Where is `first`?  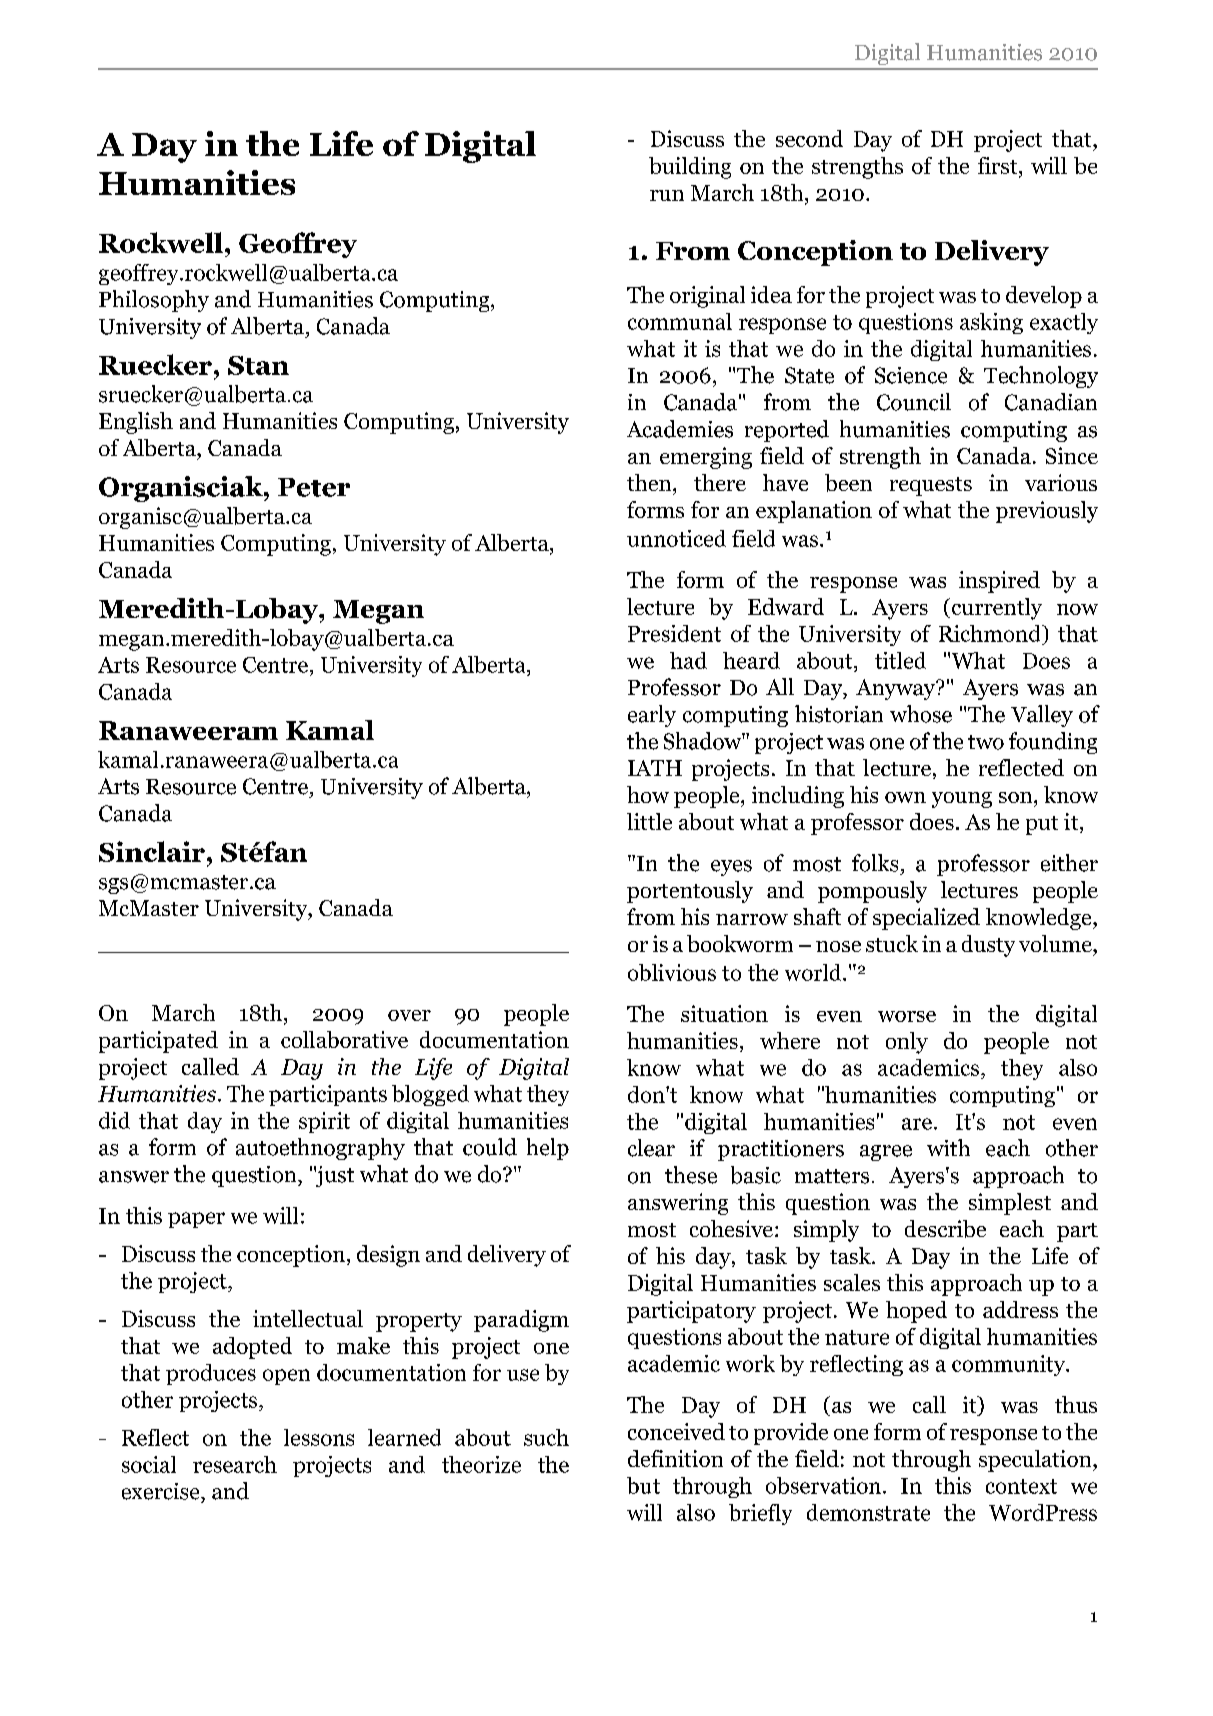 first is located at coordinates (999, 165).
